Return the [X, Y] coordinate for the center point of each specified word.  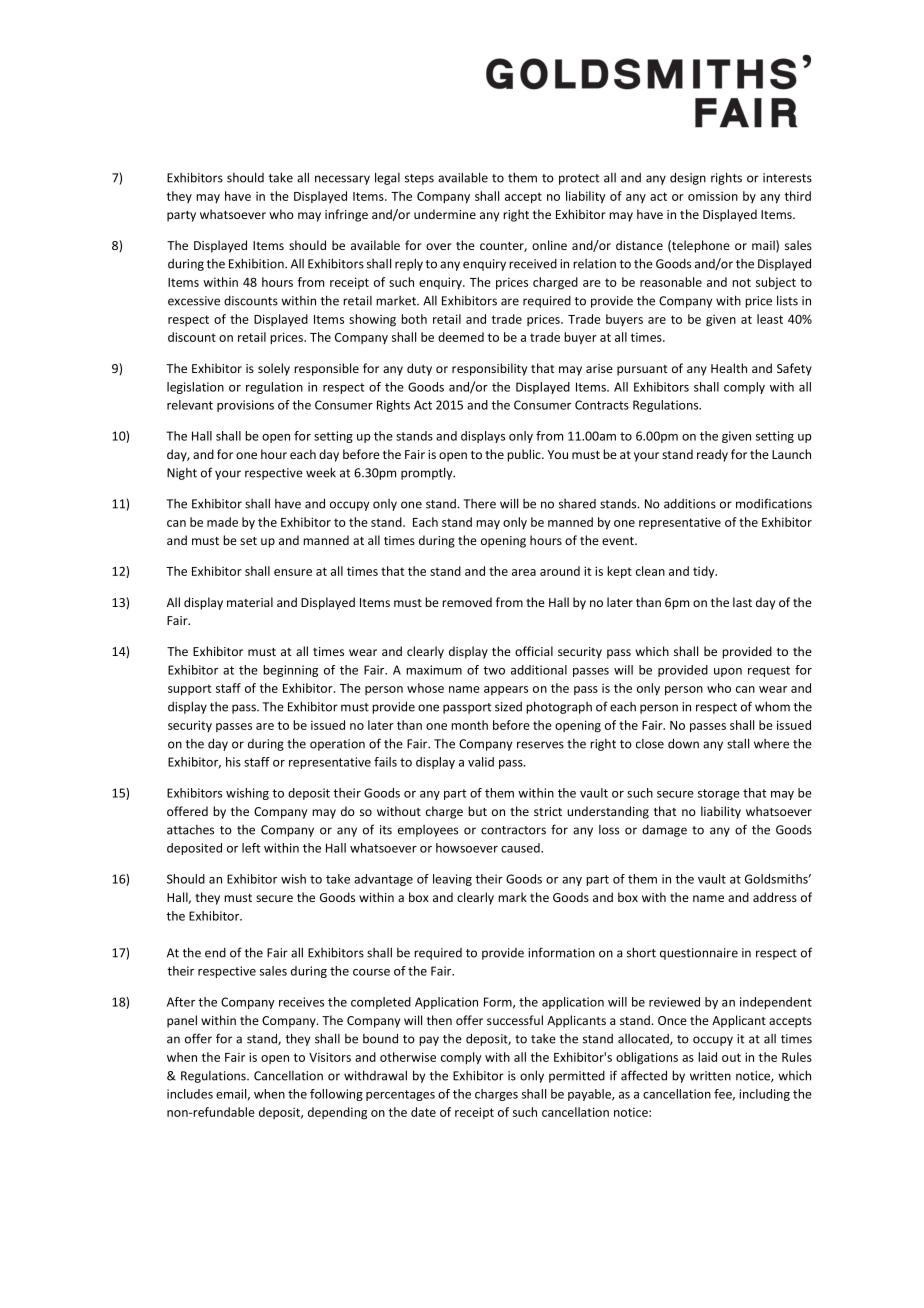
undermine [445, 214]
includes [190, 1094]
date [423, 1112]
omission [713, 196]
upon [728, 672]
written [710, 1076]
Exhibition [257, 263]
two [494, 670]
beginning [290, 671]
